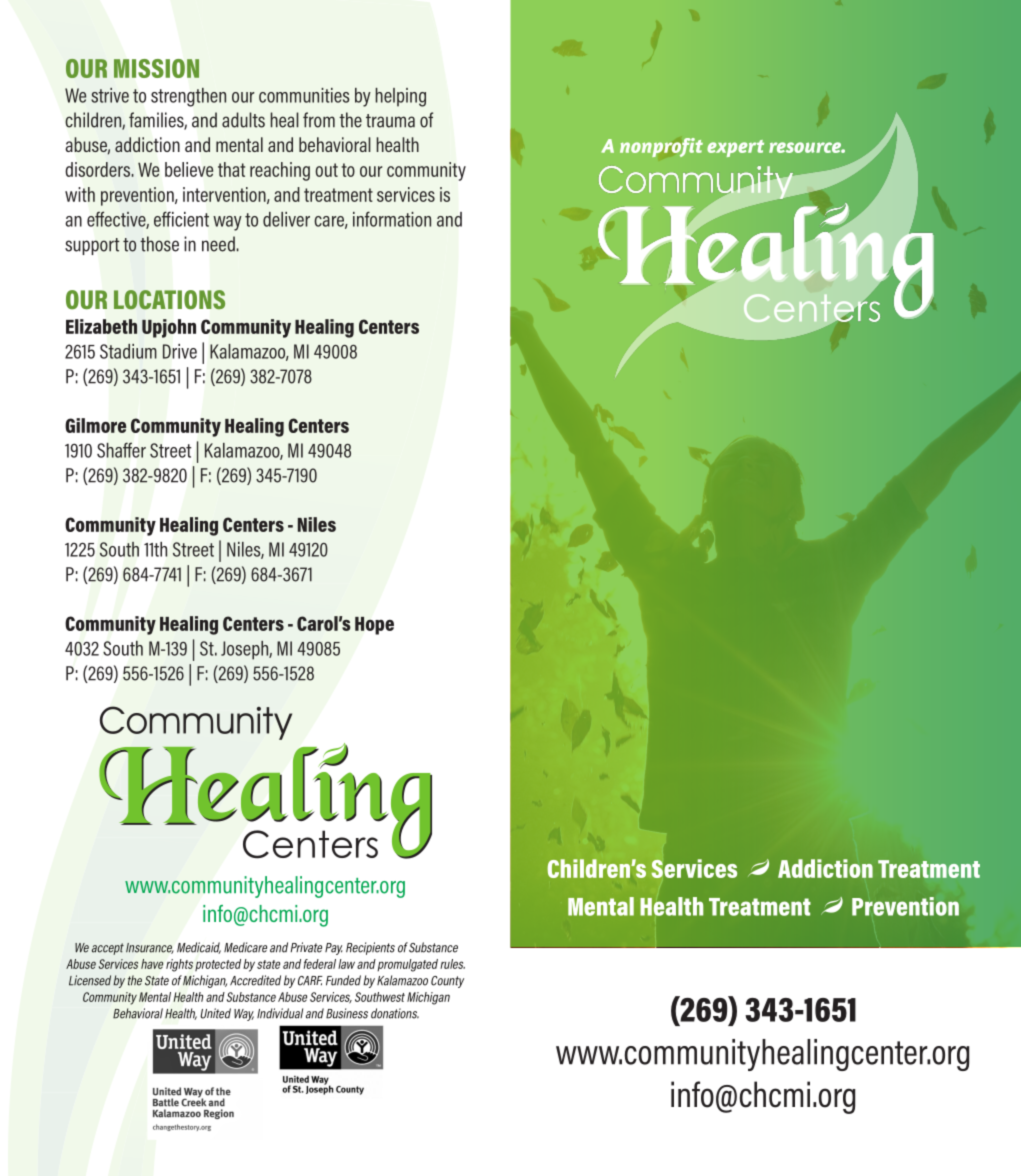 This page has height=1176, width=1021. I want to click on Gilmore, so click(96, 425).
